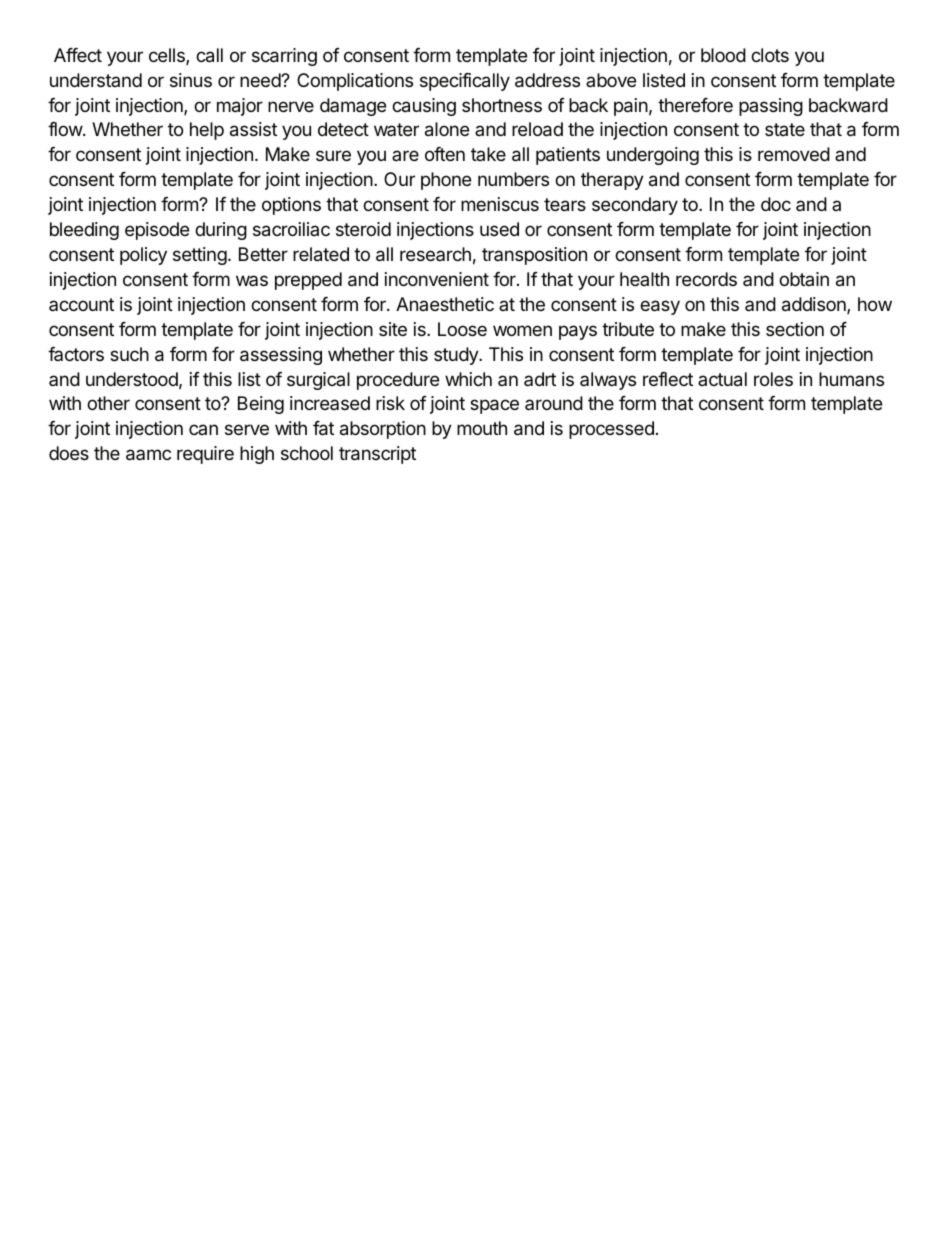 The height and width of the image is (1233, 952). Describe the element at coordinates (776, 204) in the image. I see `doc` at that location.
